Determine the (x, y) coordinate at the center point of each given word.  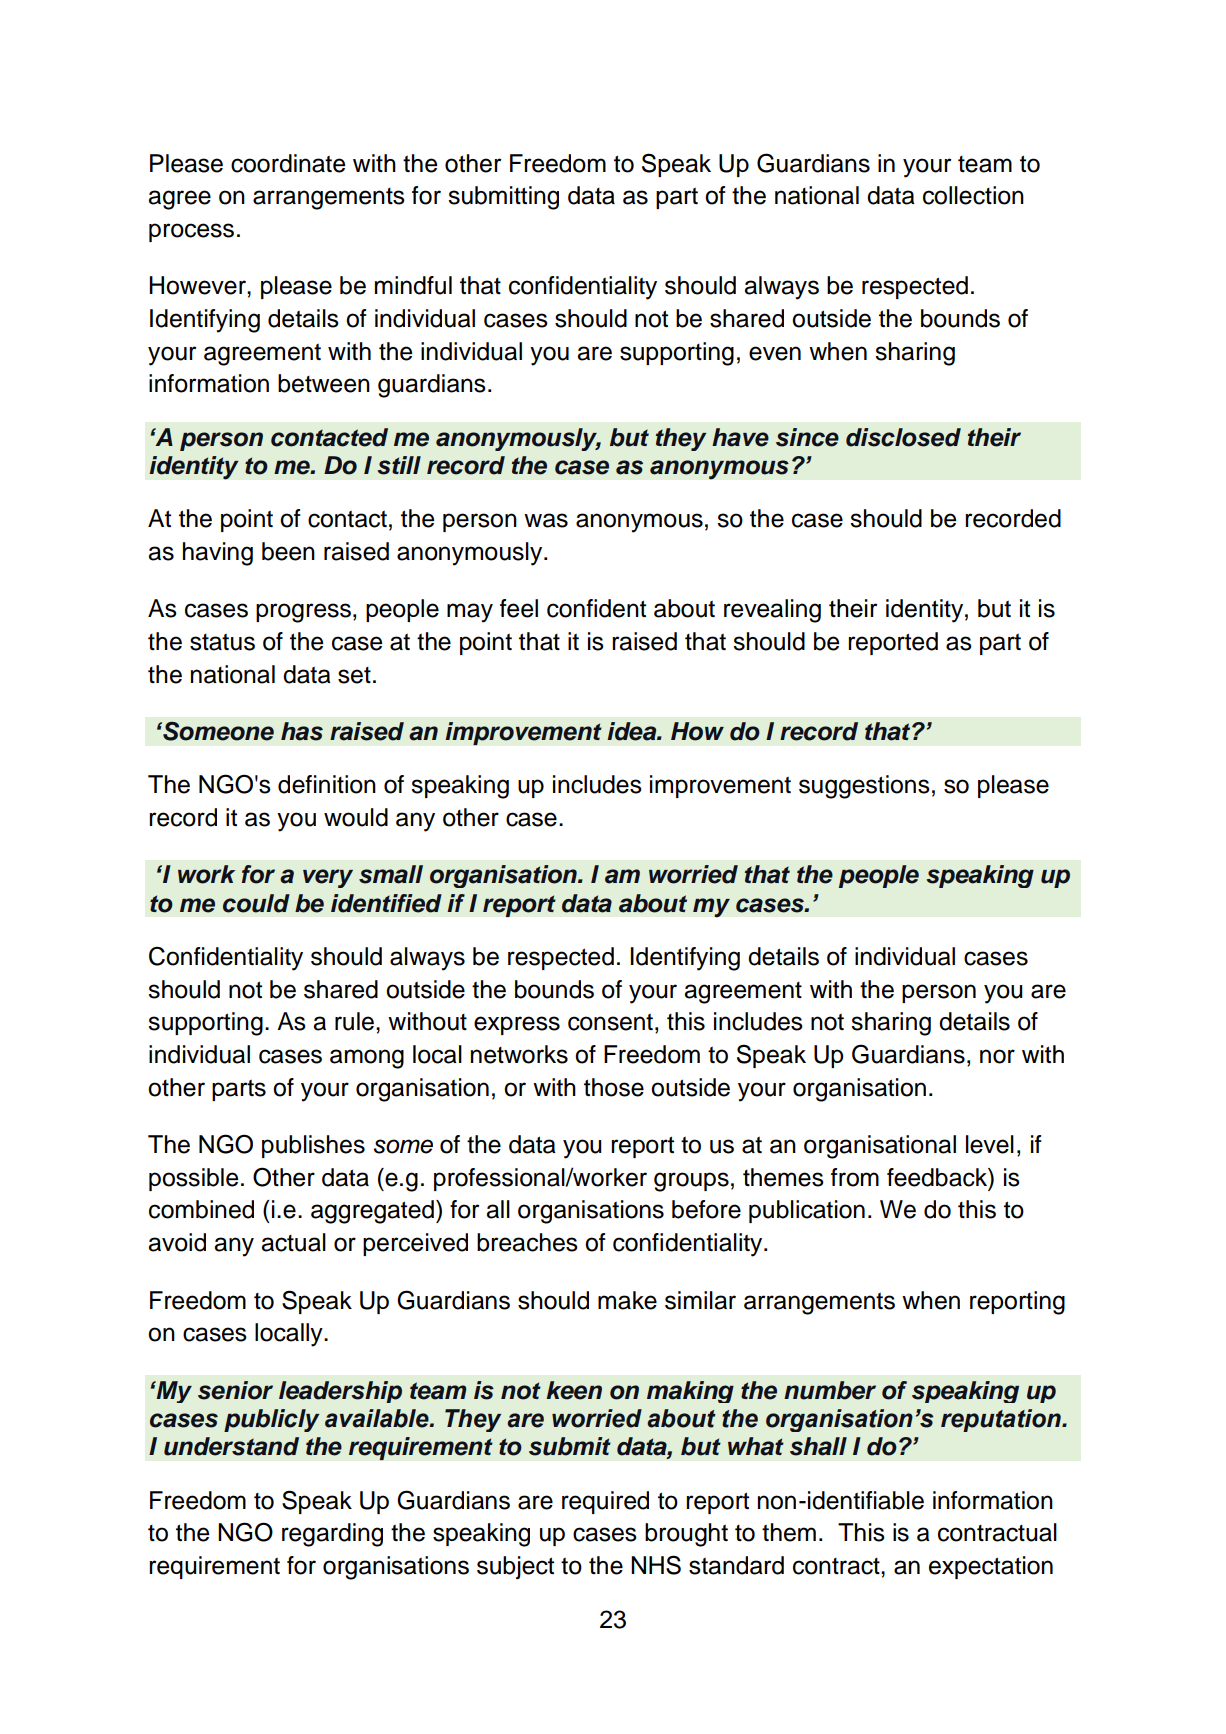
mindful (413, 285)
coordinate (288, 163)
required (605, 1502)
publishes (313, 1146)
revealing (772, 611)
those (614, 1087)
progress (303, 613)
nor (997, 1056)
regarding (332, 1535)
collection (973, 195)
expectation (991, 1567)
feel (519, 608)
